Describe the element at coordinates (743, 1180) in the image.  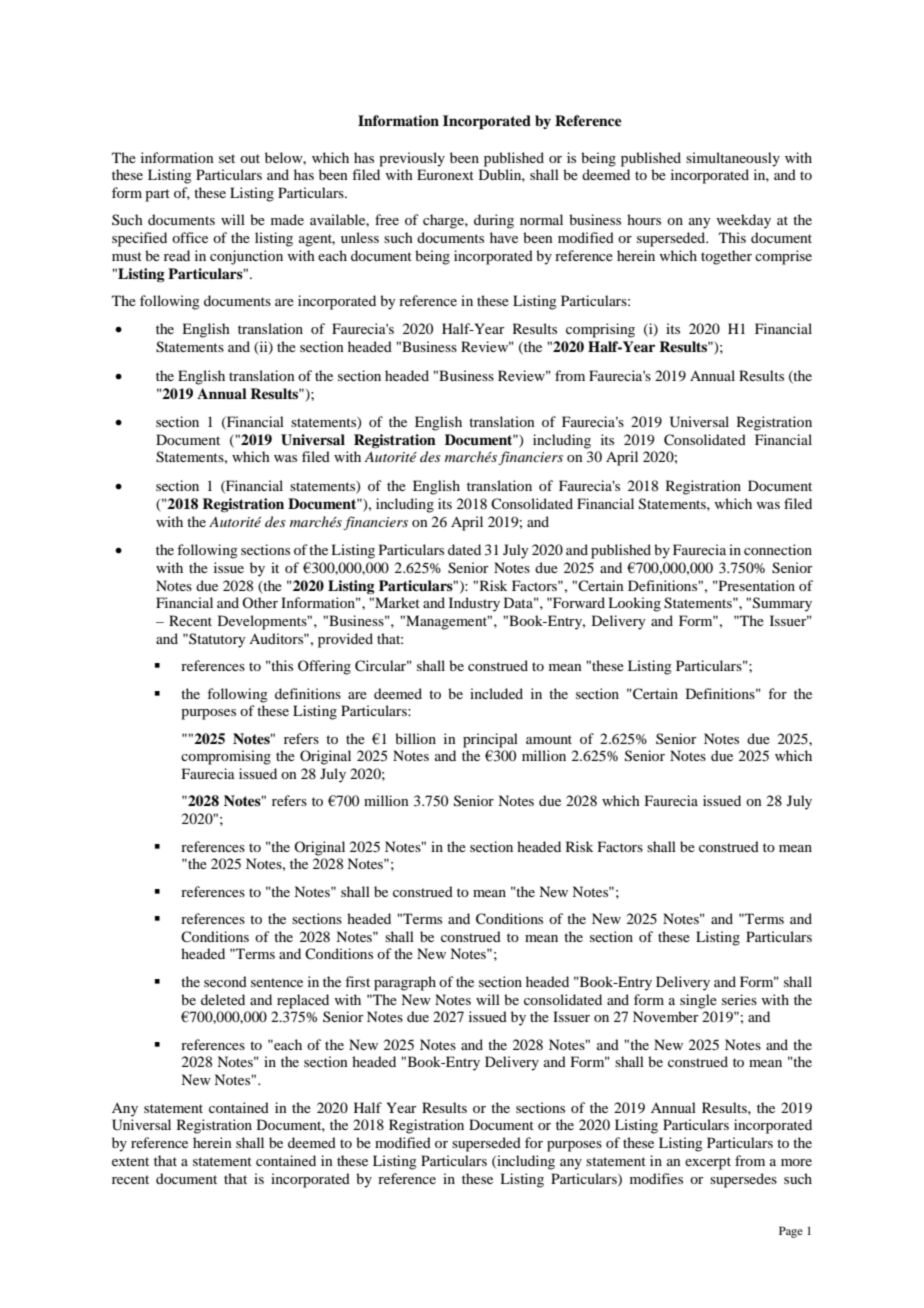
I see `supersedes` at that location.
